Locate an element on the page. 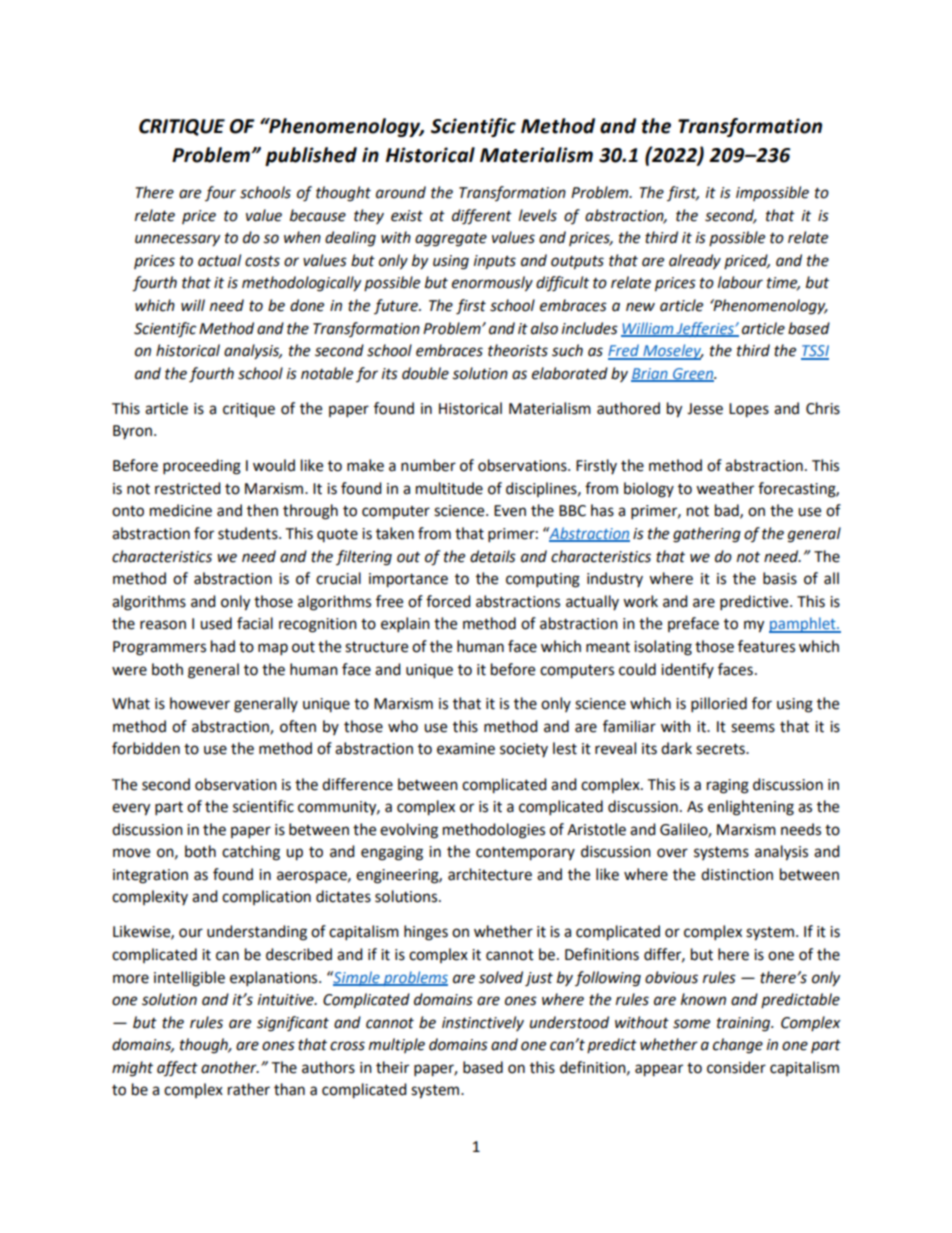 This document has width=952, height=1233. consider is located at coordinates (736, 1067).
